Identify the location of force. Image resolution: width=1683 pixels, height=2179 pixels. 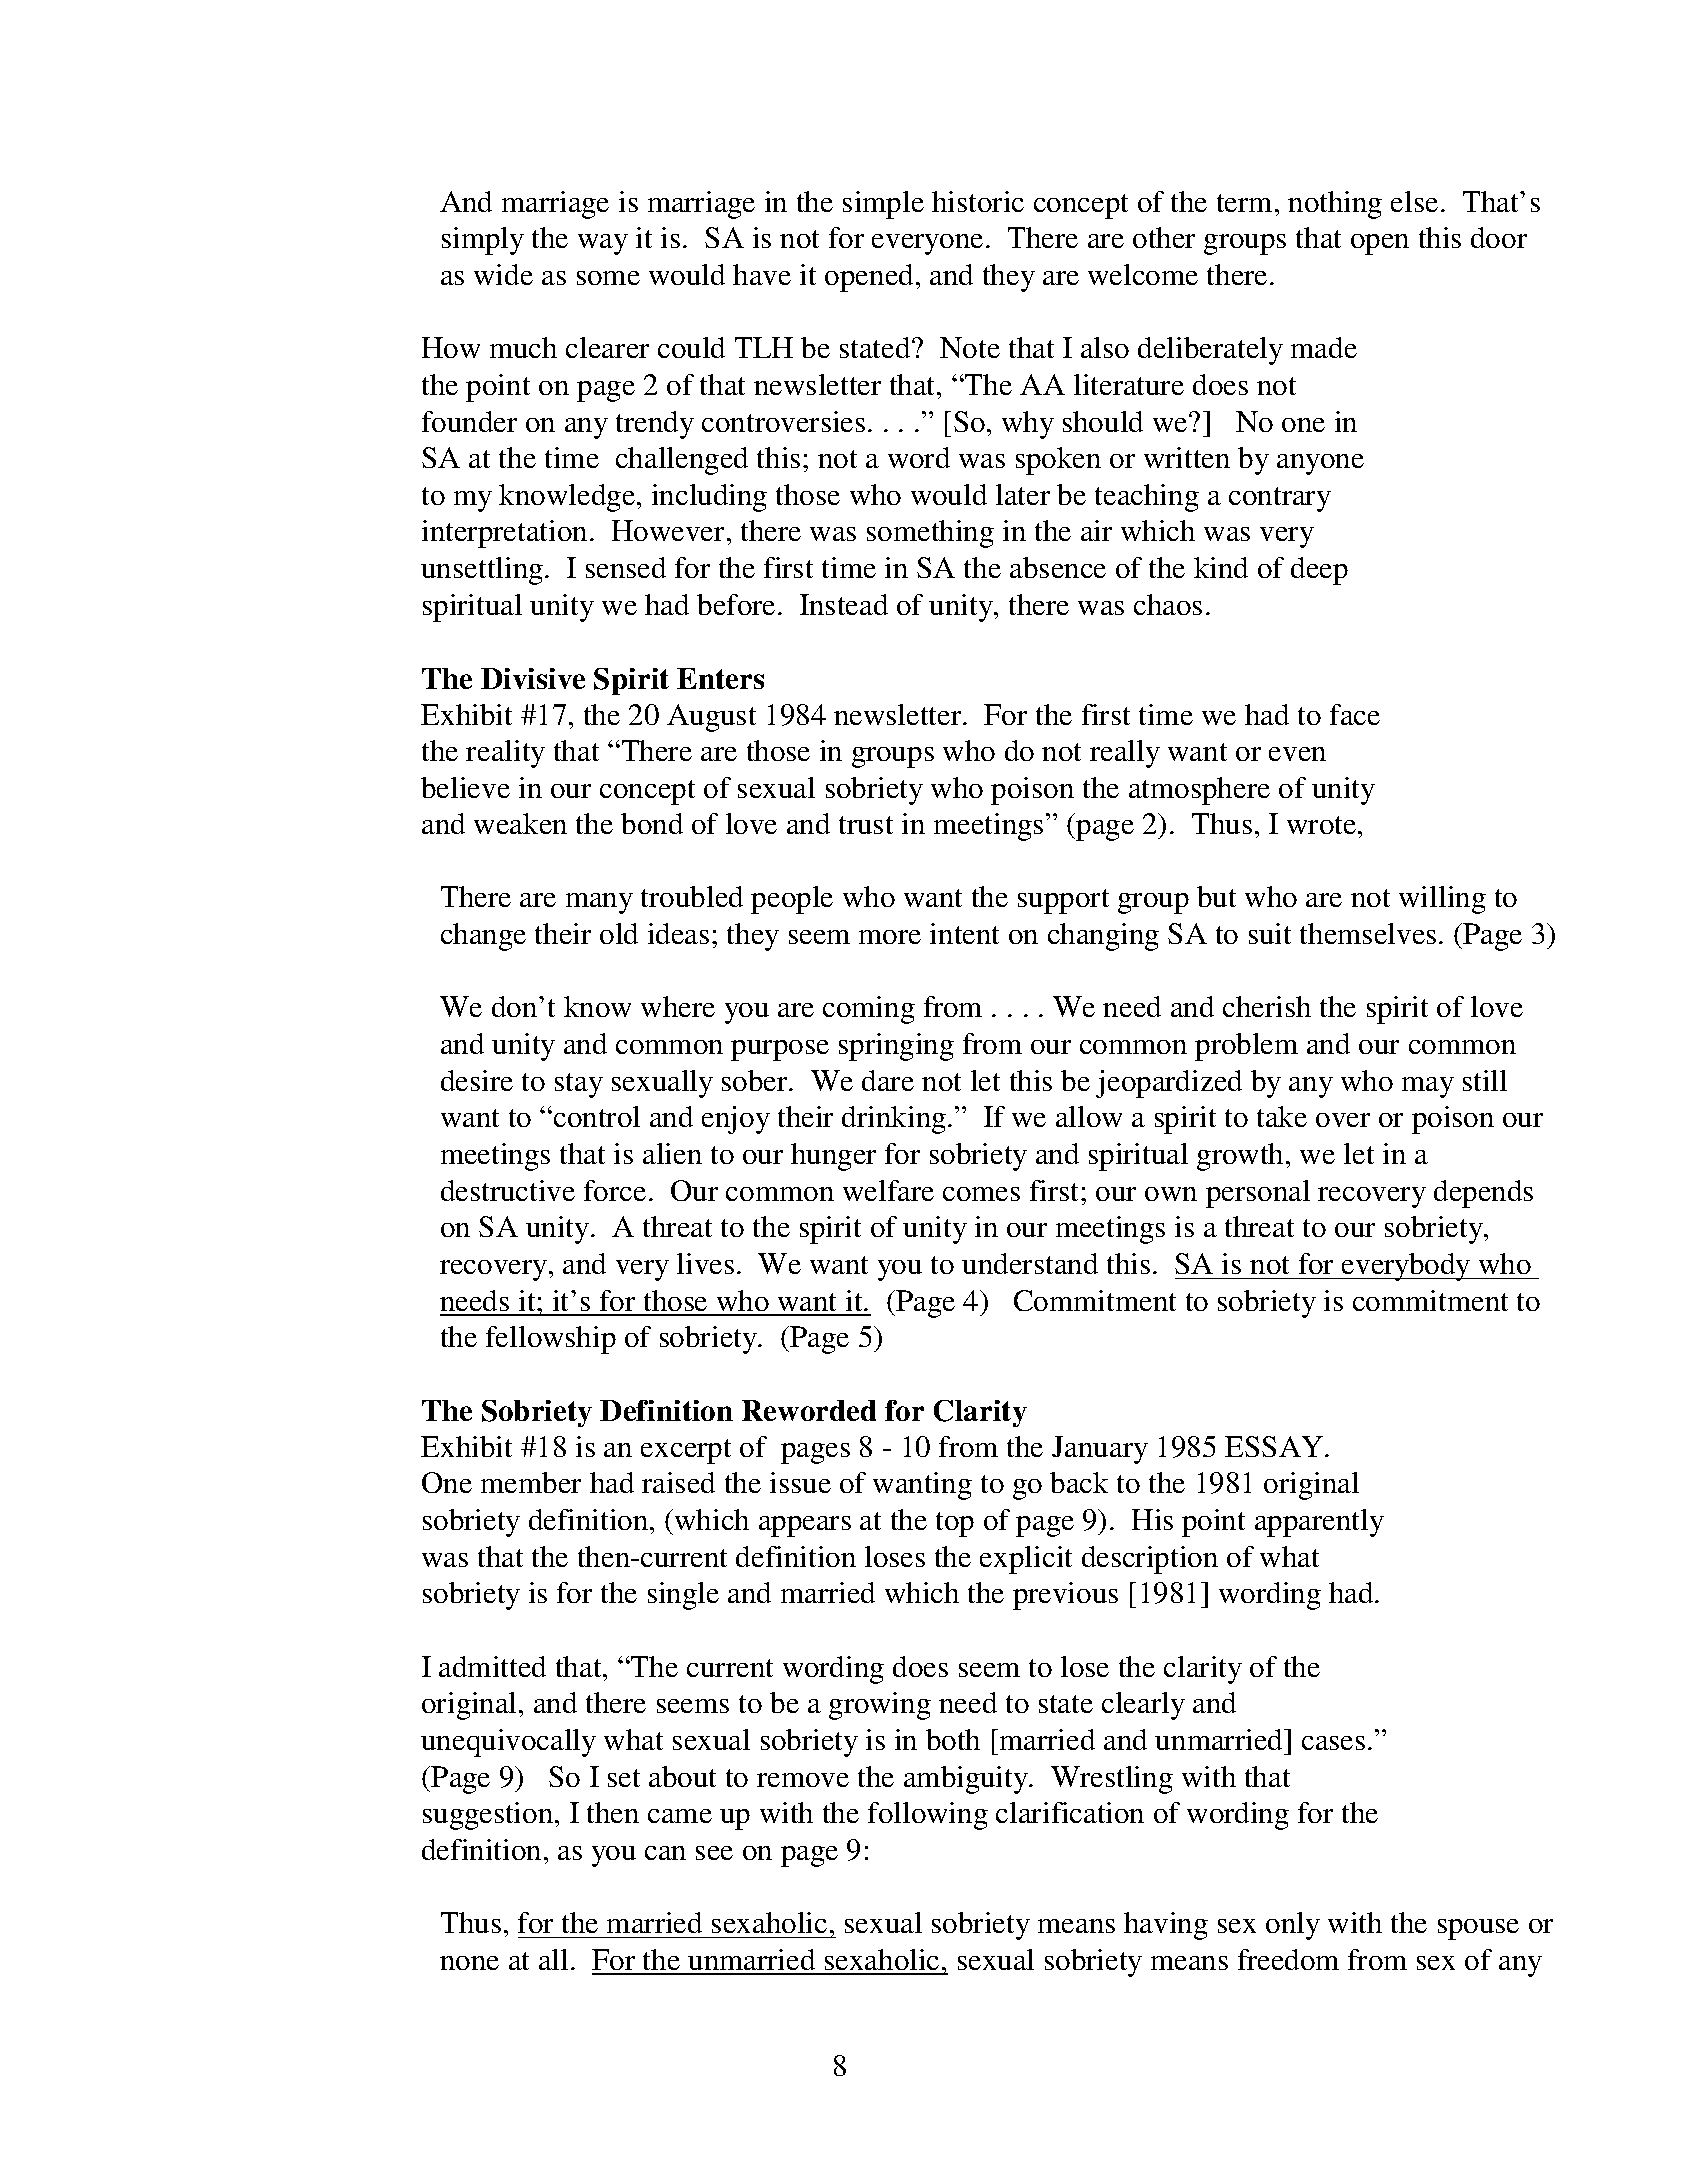
(615, 1190).
